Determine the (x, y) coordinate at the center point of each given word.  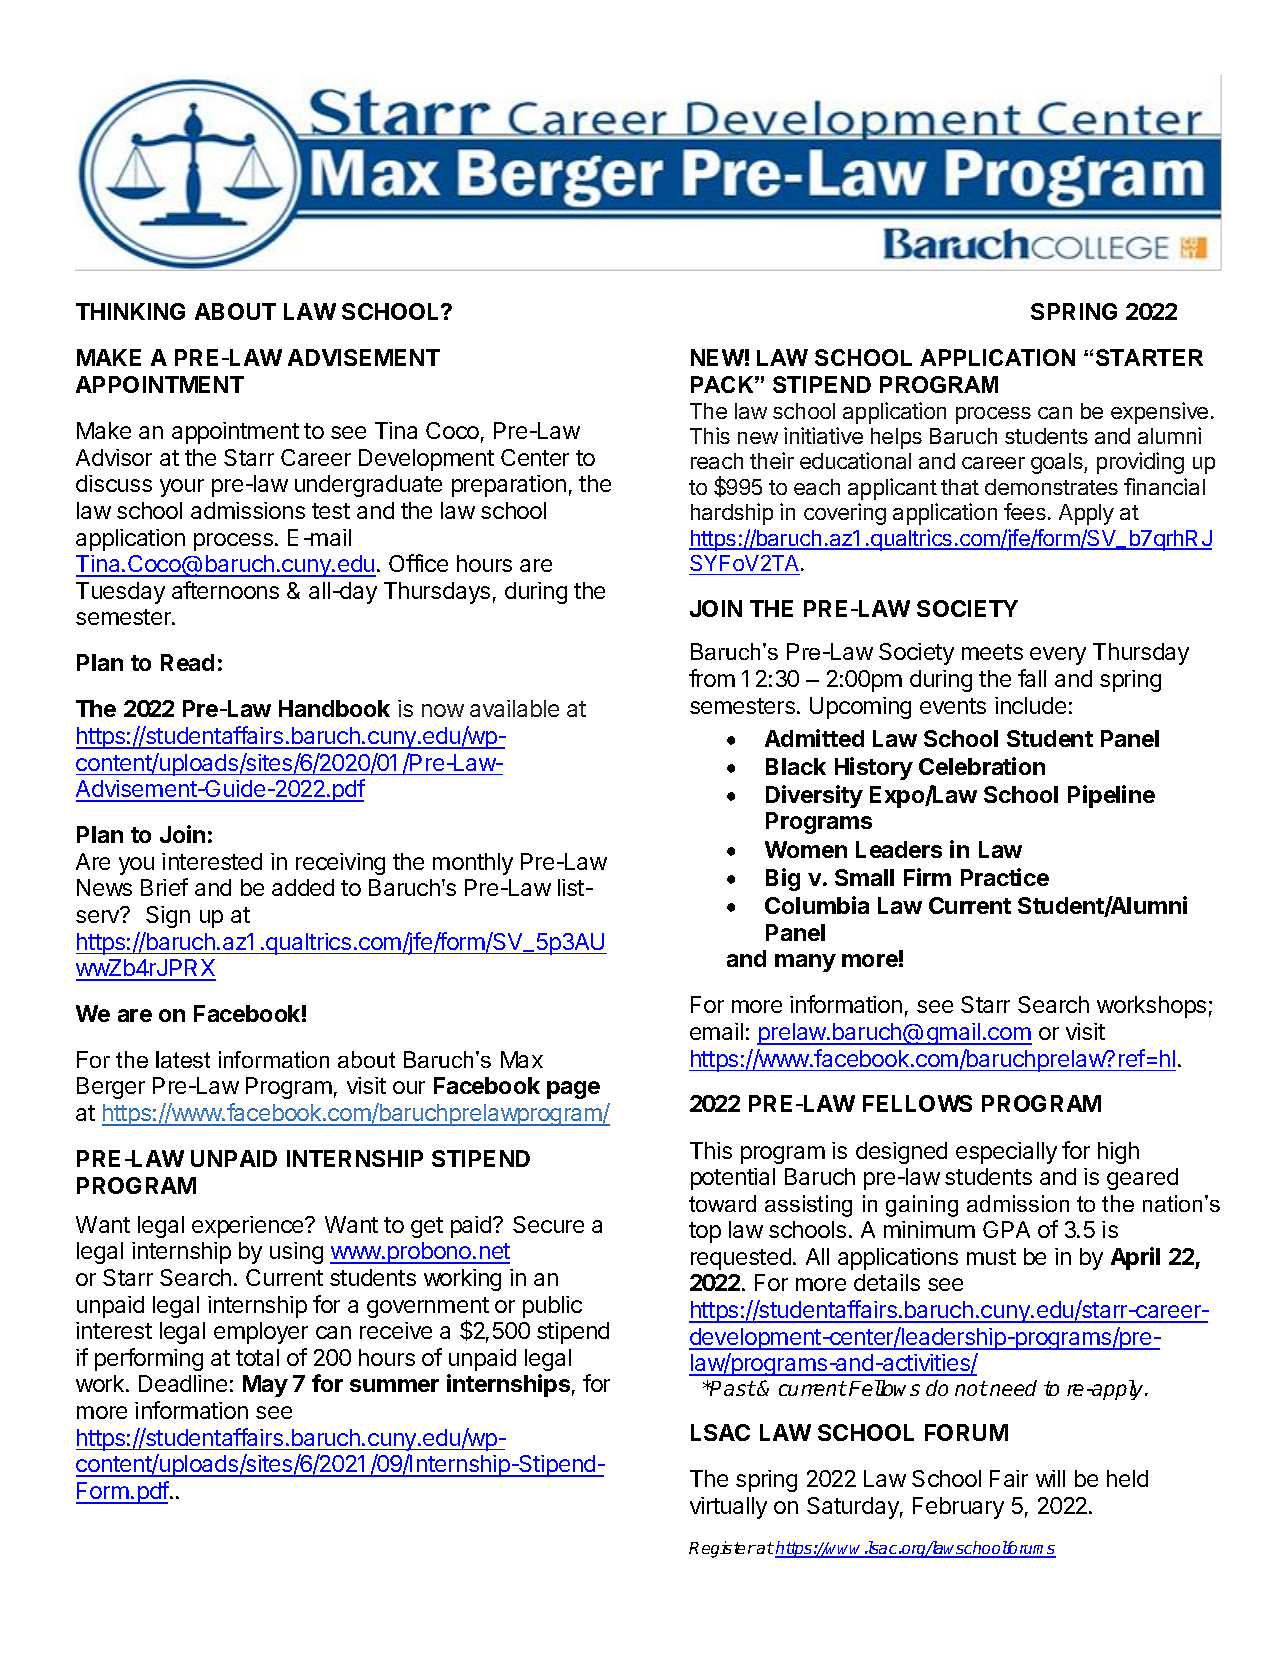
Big (783, 879)
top (705, 1232)
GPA (1006, 1229)
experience (249, 1227)
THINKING (130, 311)
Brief (164, 887)
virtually (728, 1508)
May (265, 1386)
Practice (1005, 877)
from (712, 678)
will (1050, 1478)
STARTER (1149, 357)
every (1058, 656)
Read (187, 662)
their (772, 460)
